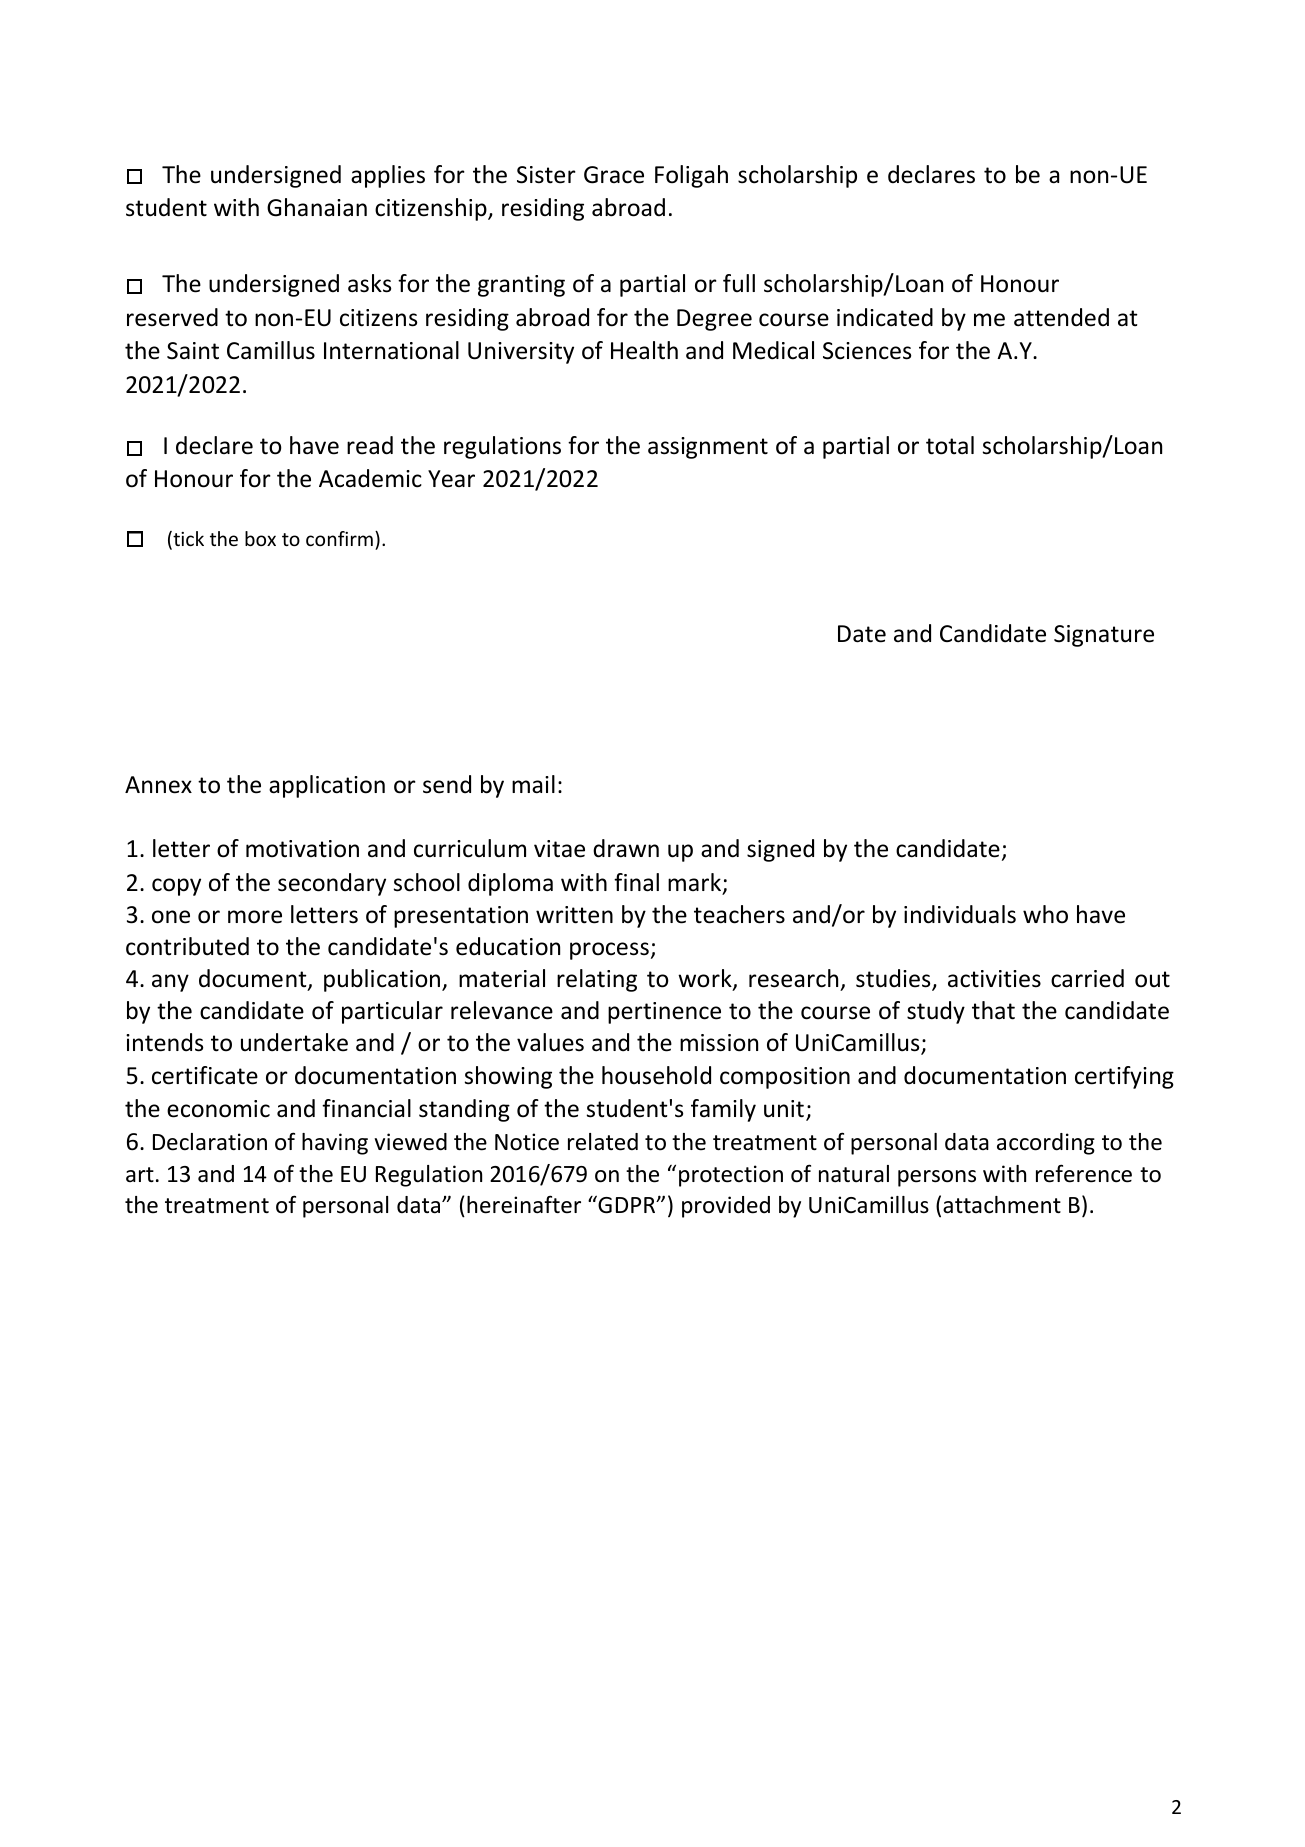 This page has height=1847, width=1305. Describe the element at coordinates (614, 175) in the page. I see `Grace` at that location.
